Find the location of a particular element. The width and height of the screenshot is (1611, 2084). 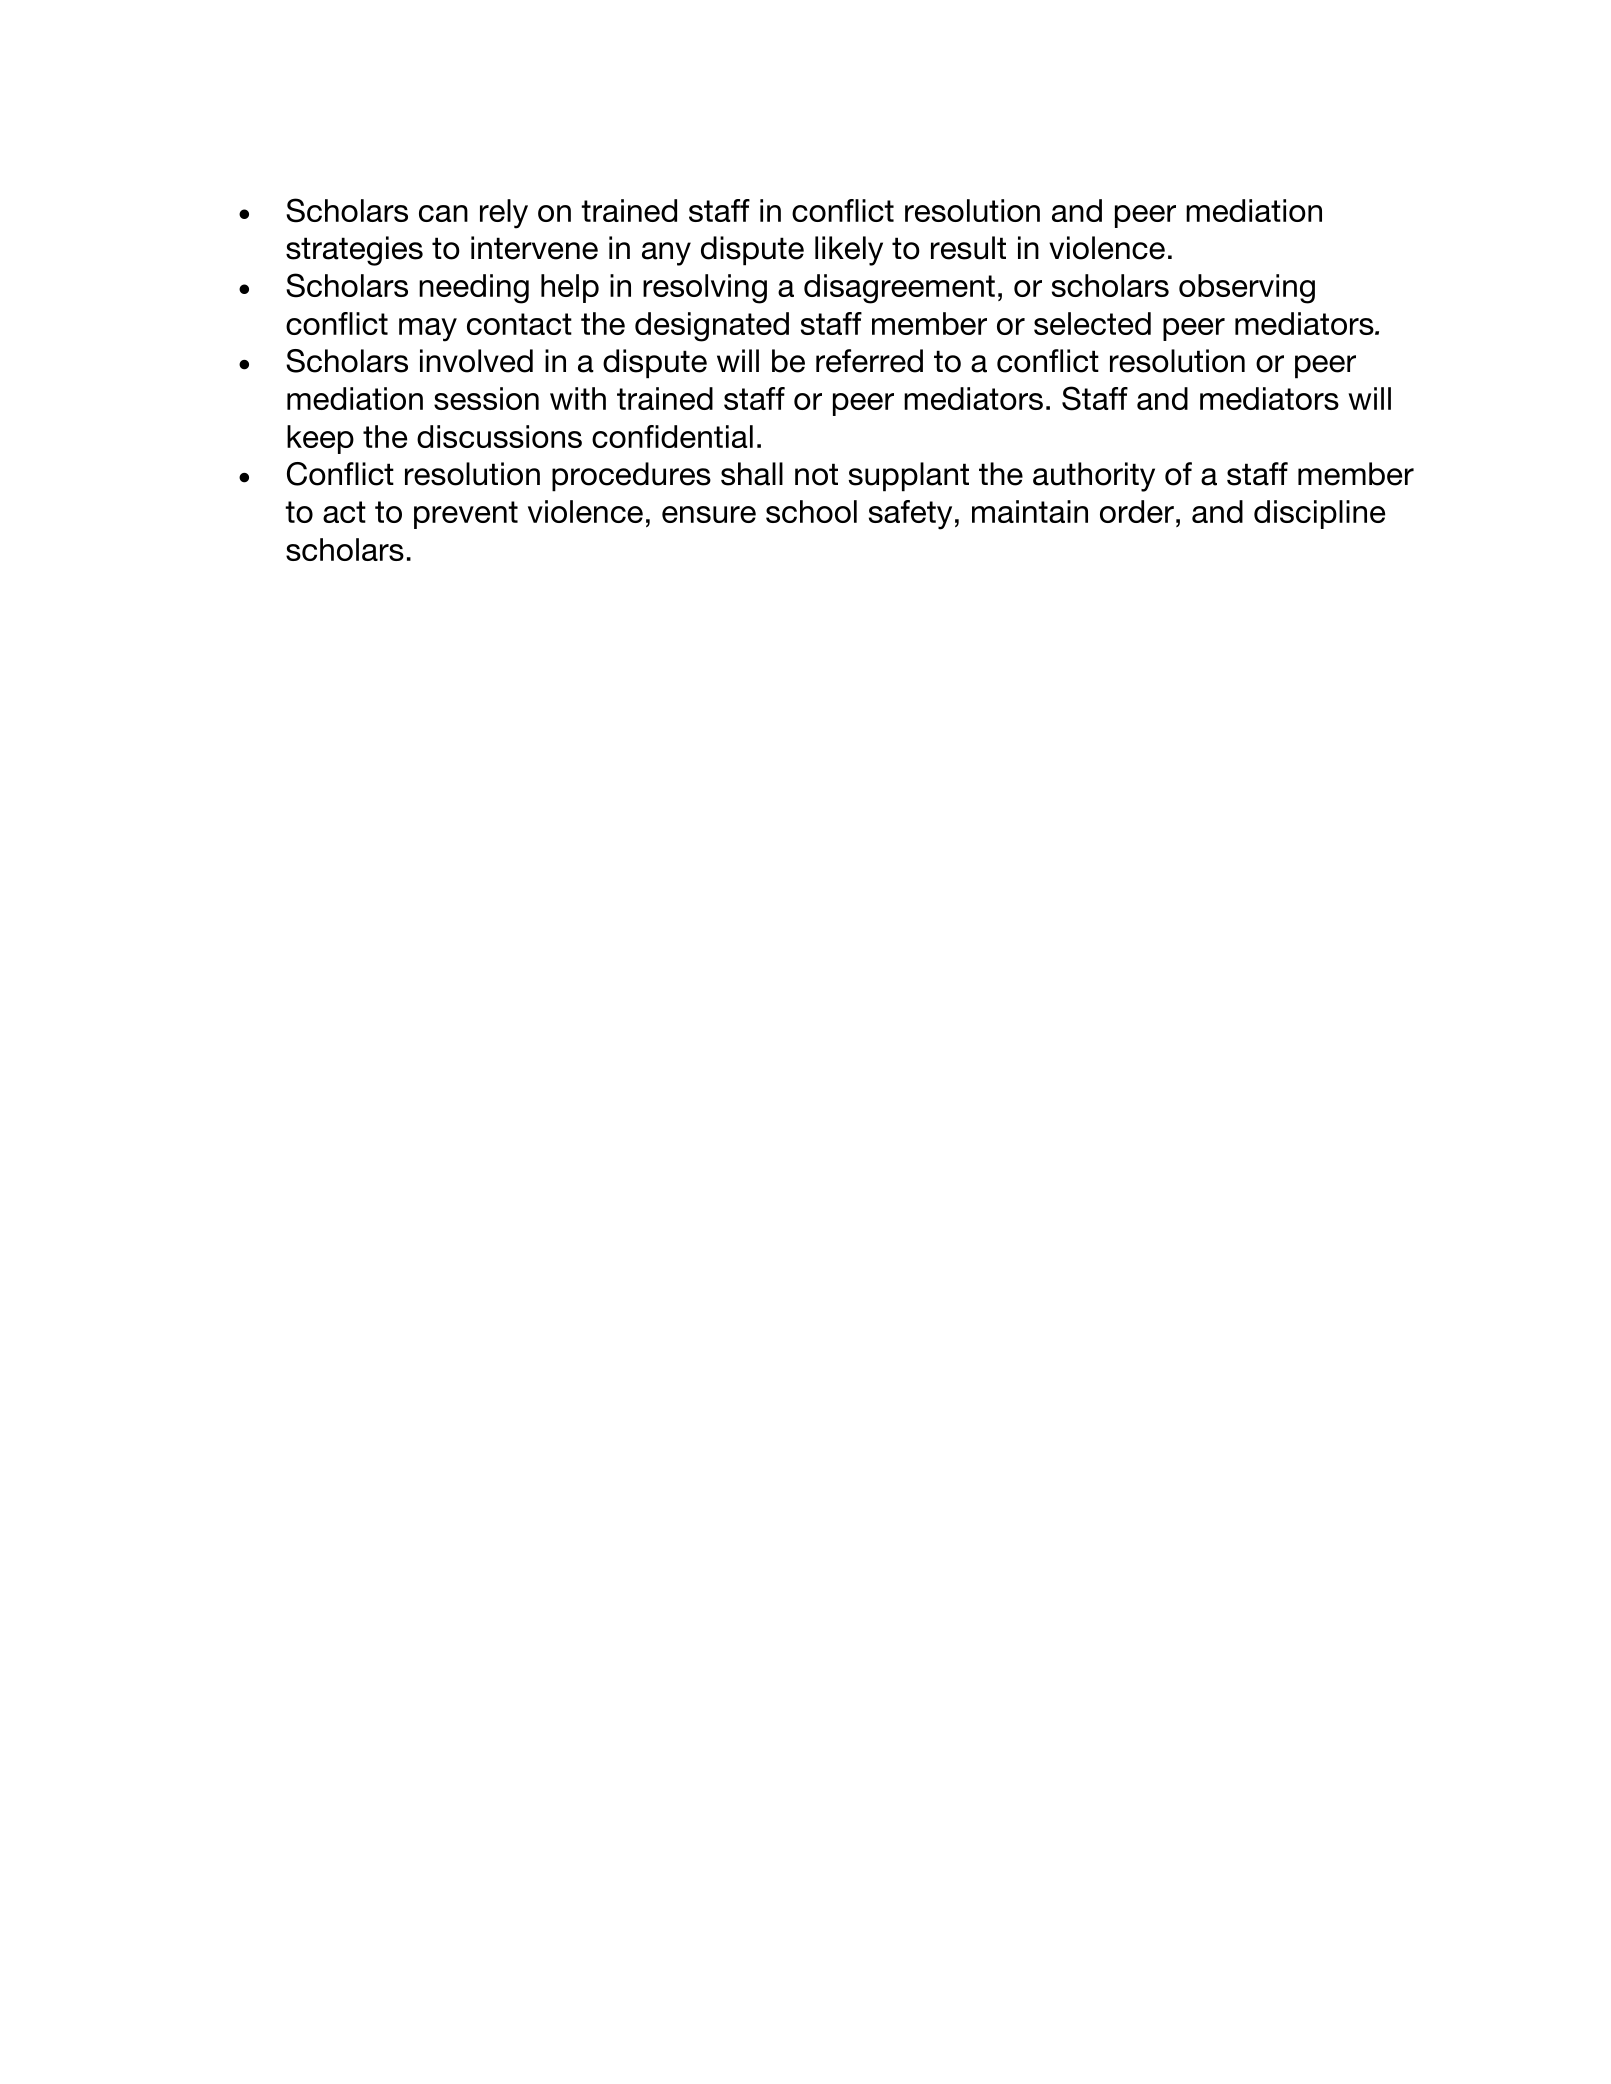

selected is located at coordinates (1092, 323).
